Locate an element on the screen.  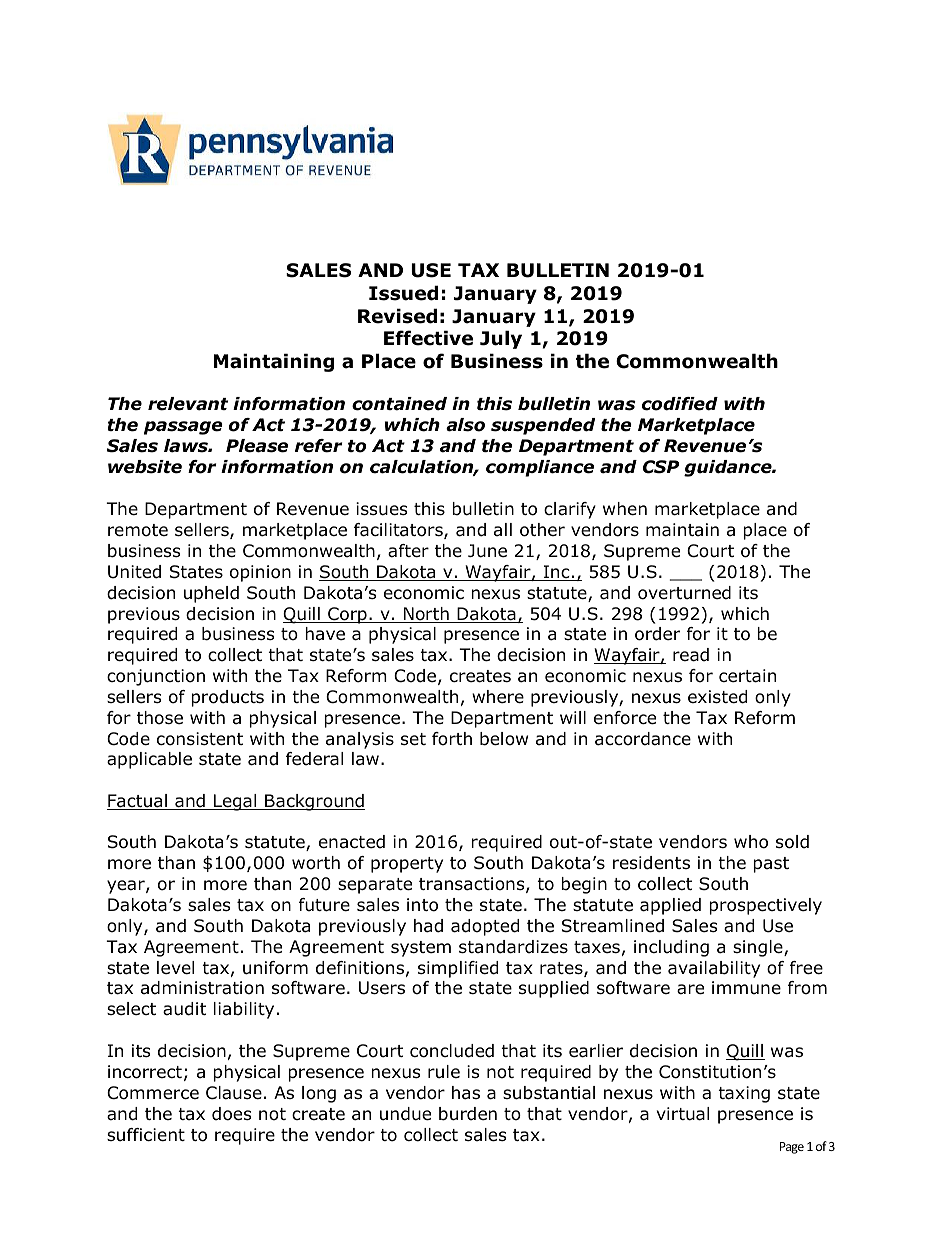
burden is located at coordinates (468, 1114).
